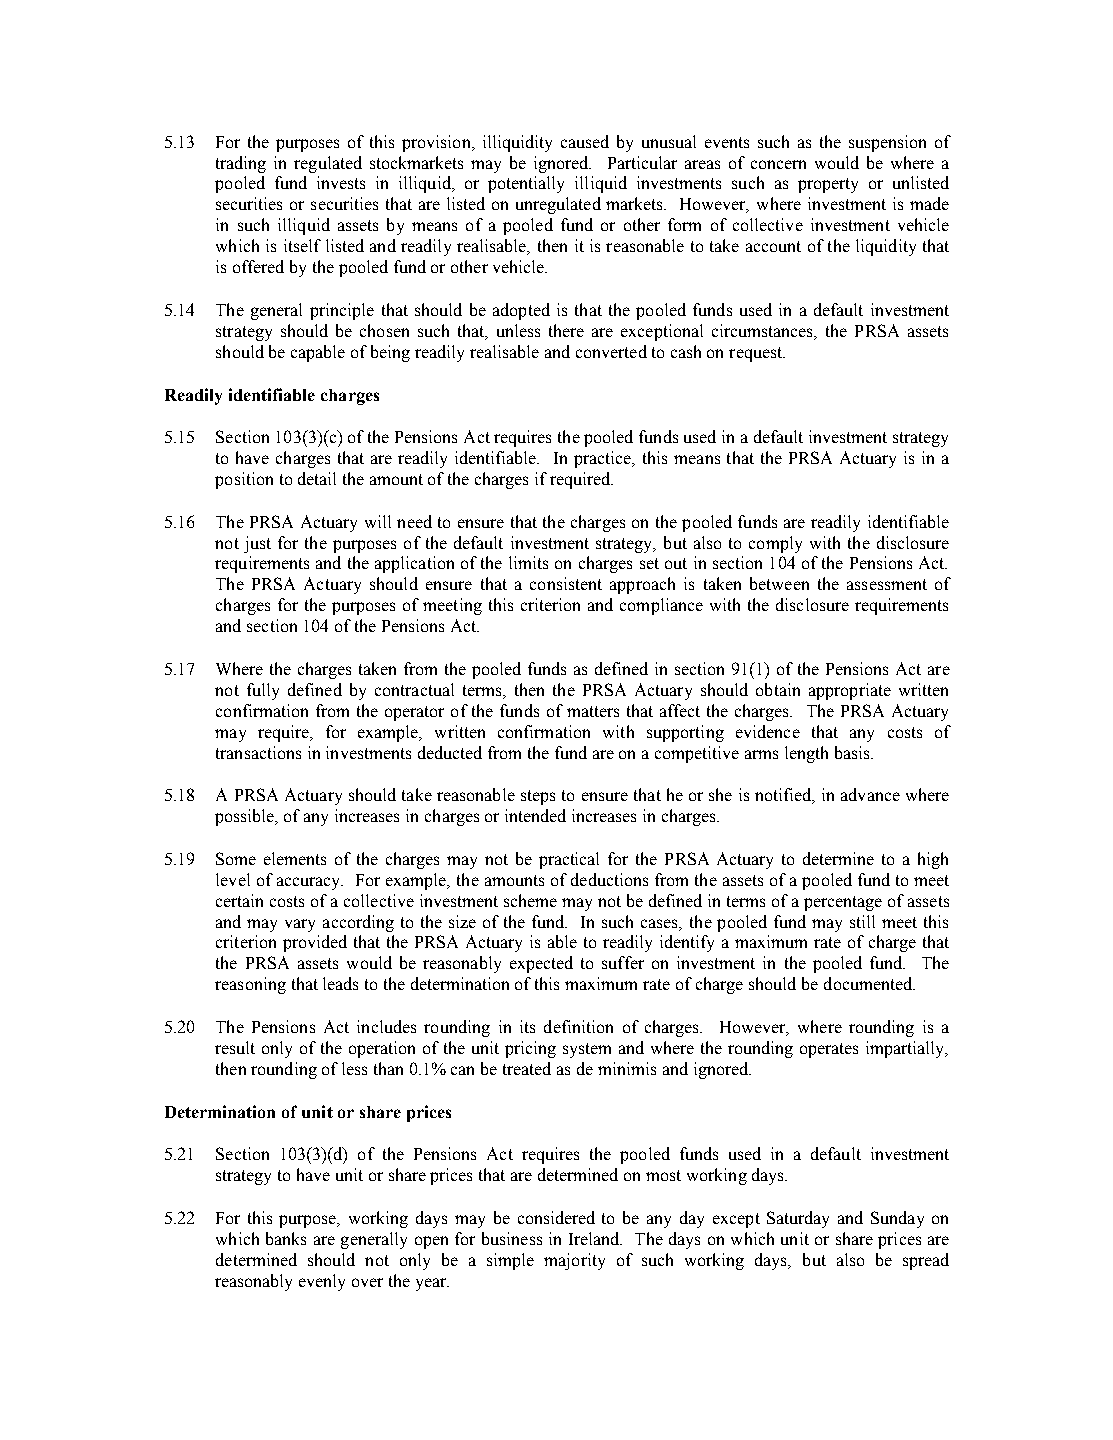 The image size is (1113, 1440). What do you see at coordinates (574, 1261) in the document?
I see `majority` at bounding box center [574, 1261].
